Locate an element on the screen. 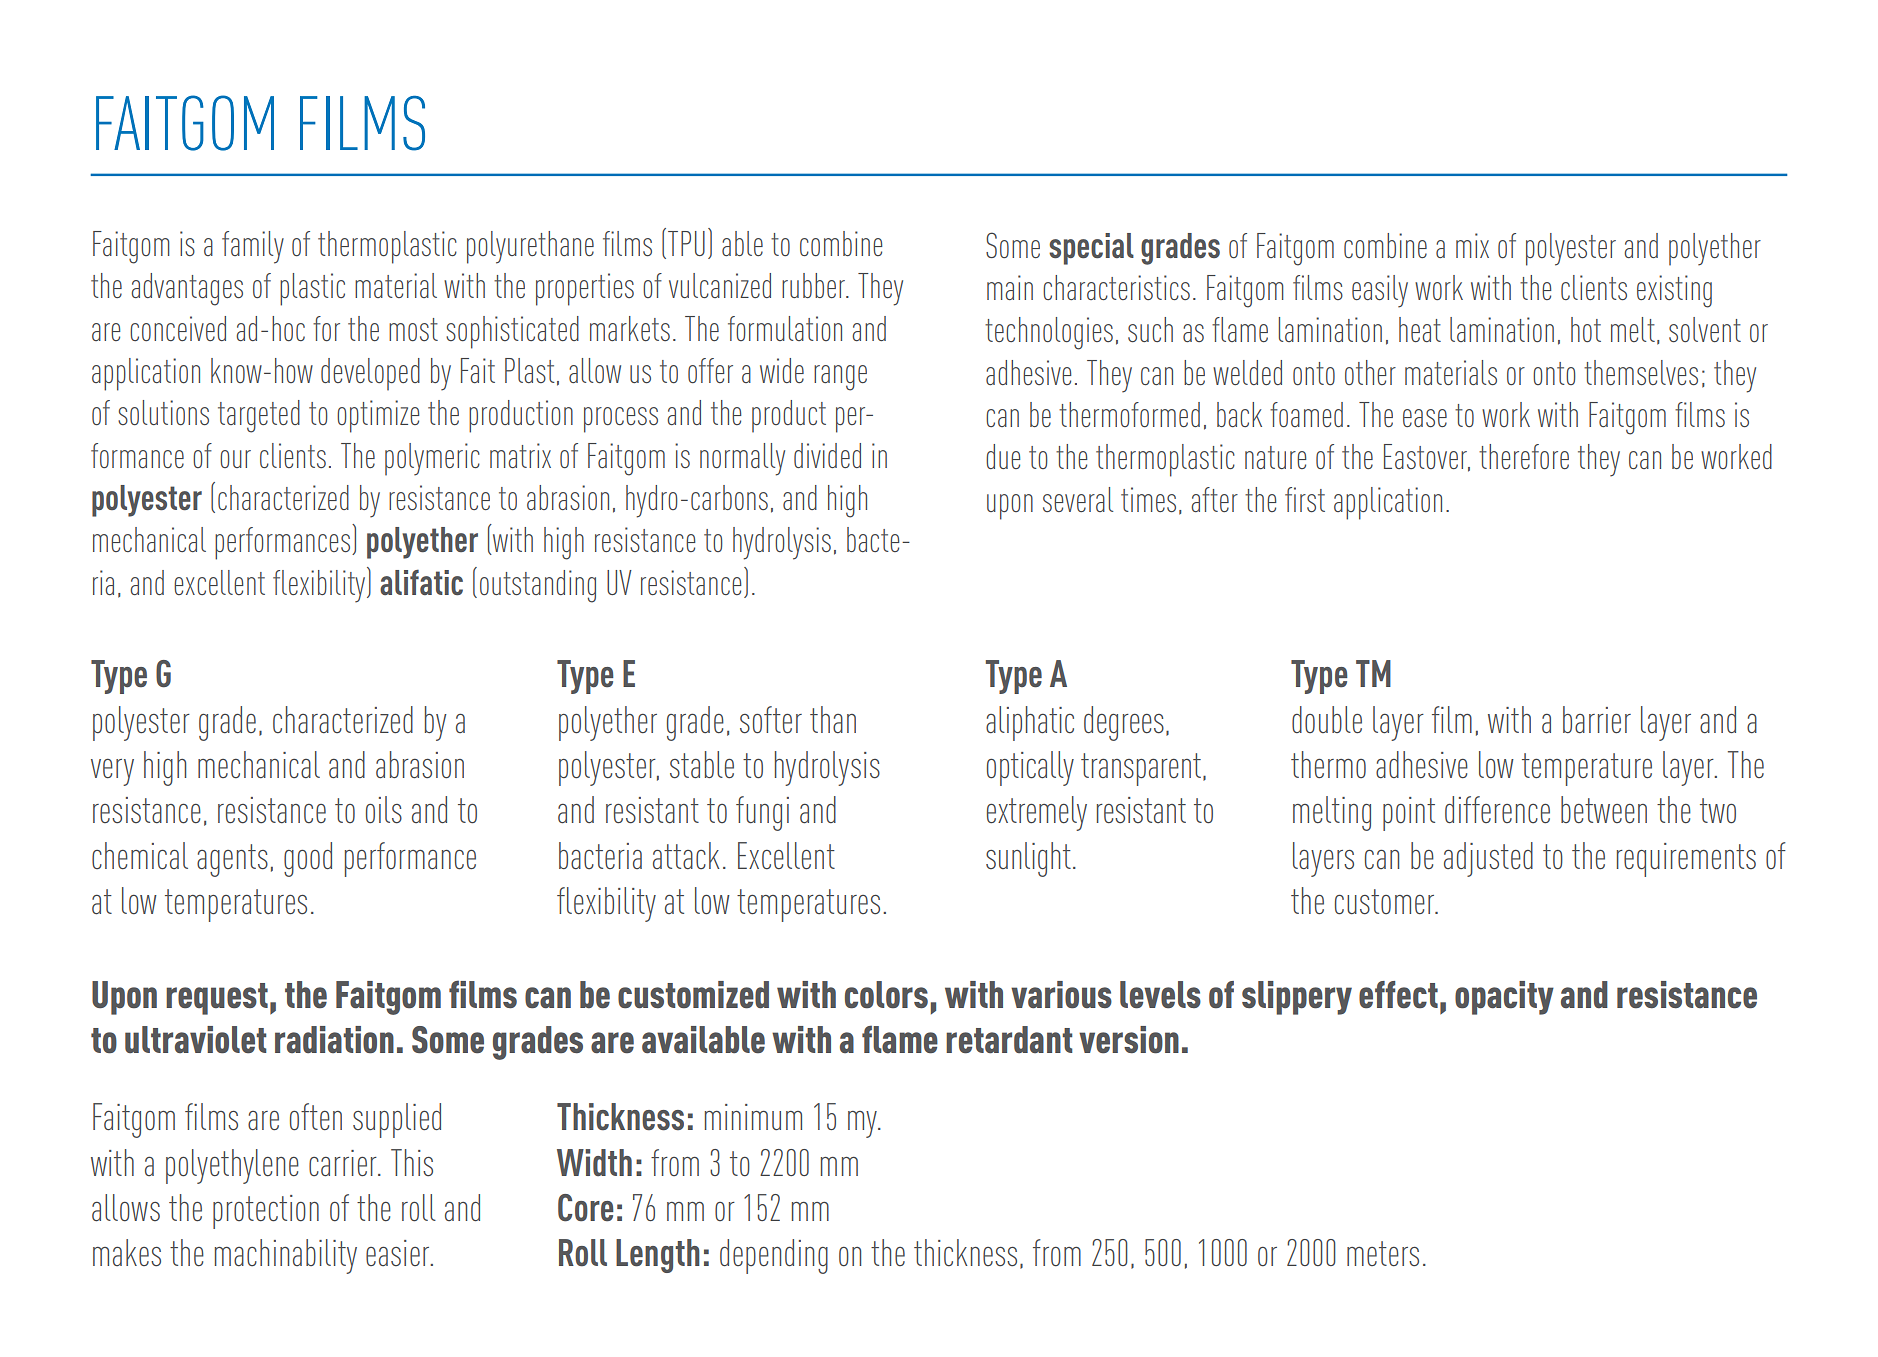 This screenshot has height=1357, width=1878. barrier is located at coordinates (1597, 719).
